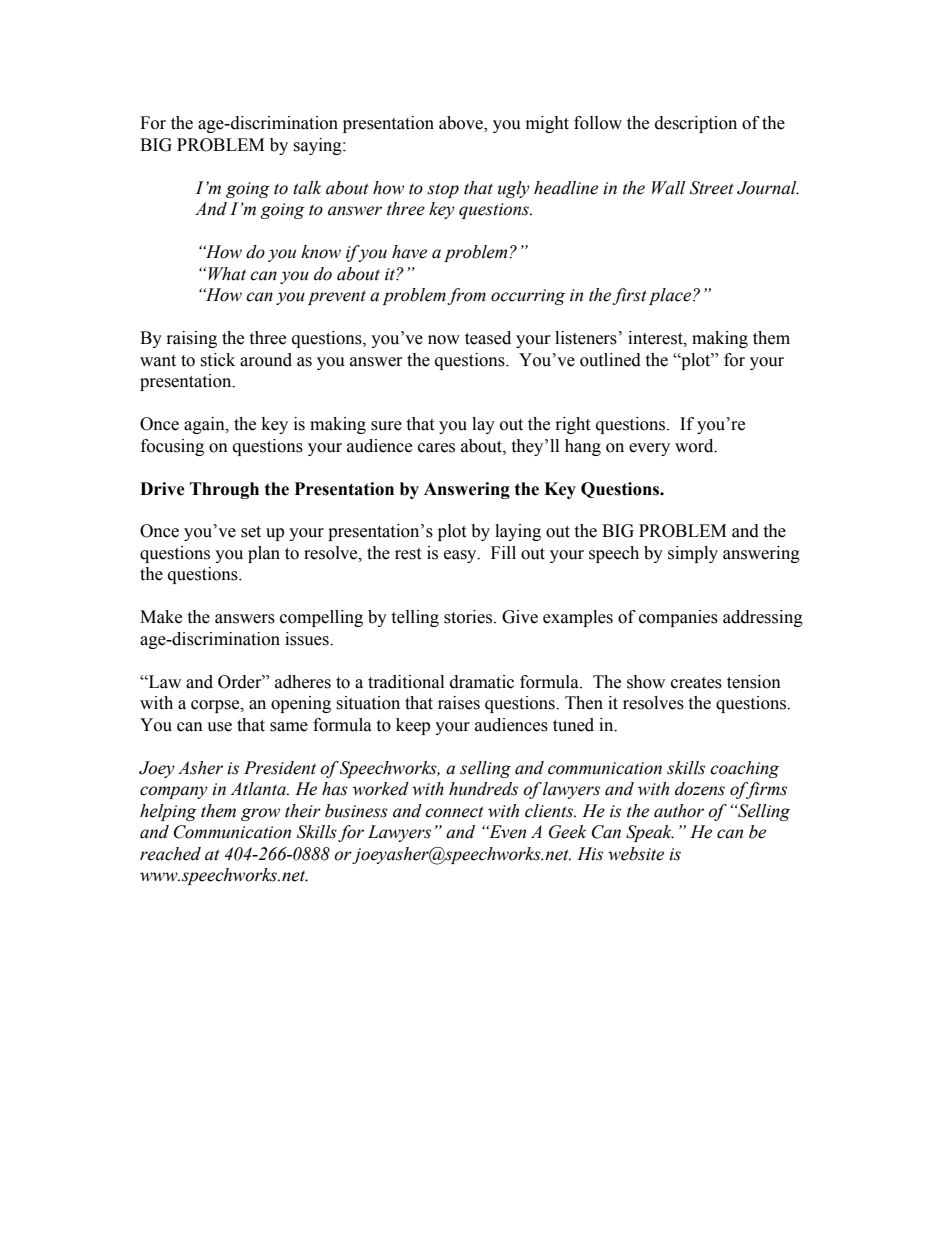 The width and height of the page is (952, 1233). What do you see at coordinates (260, 814) in the page?
I see `grow` at bounding box center [260, 814].
